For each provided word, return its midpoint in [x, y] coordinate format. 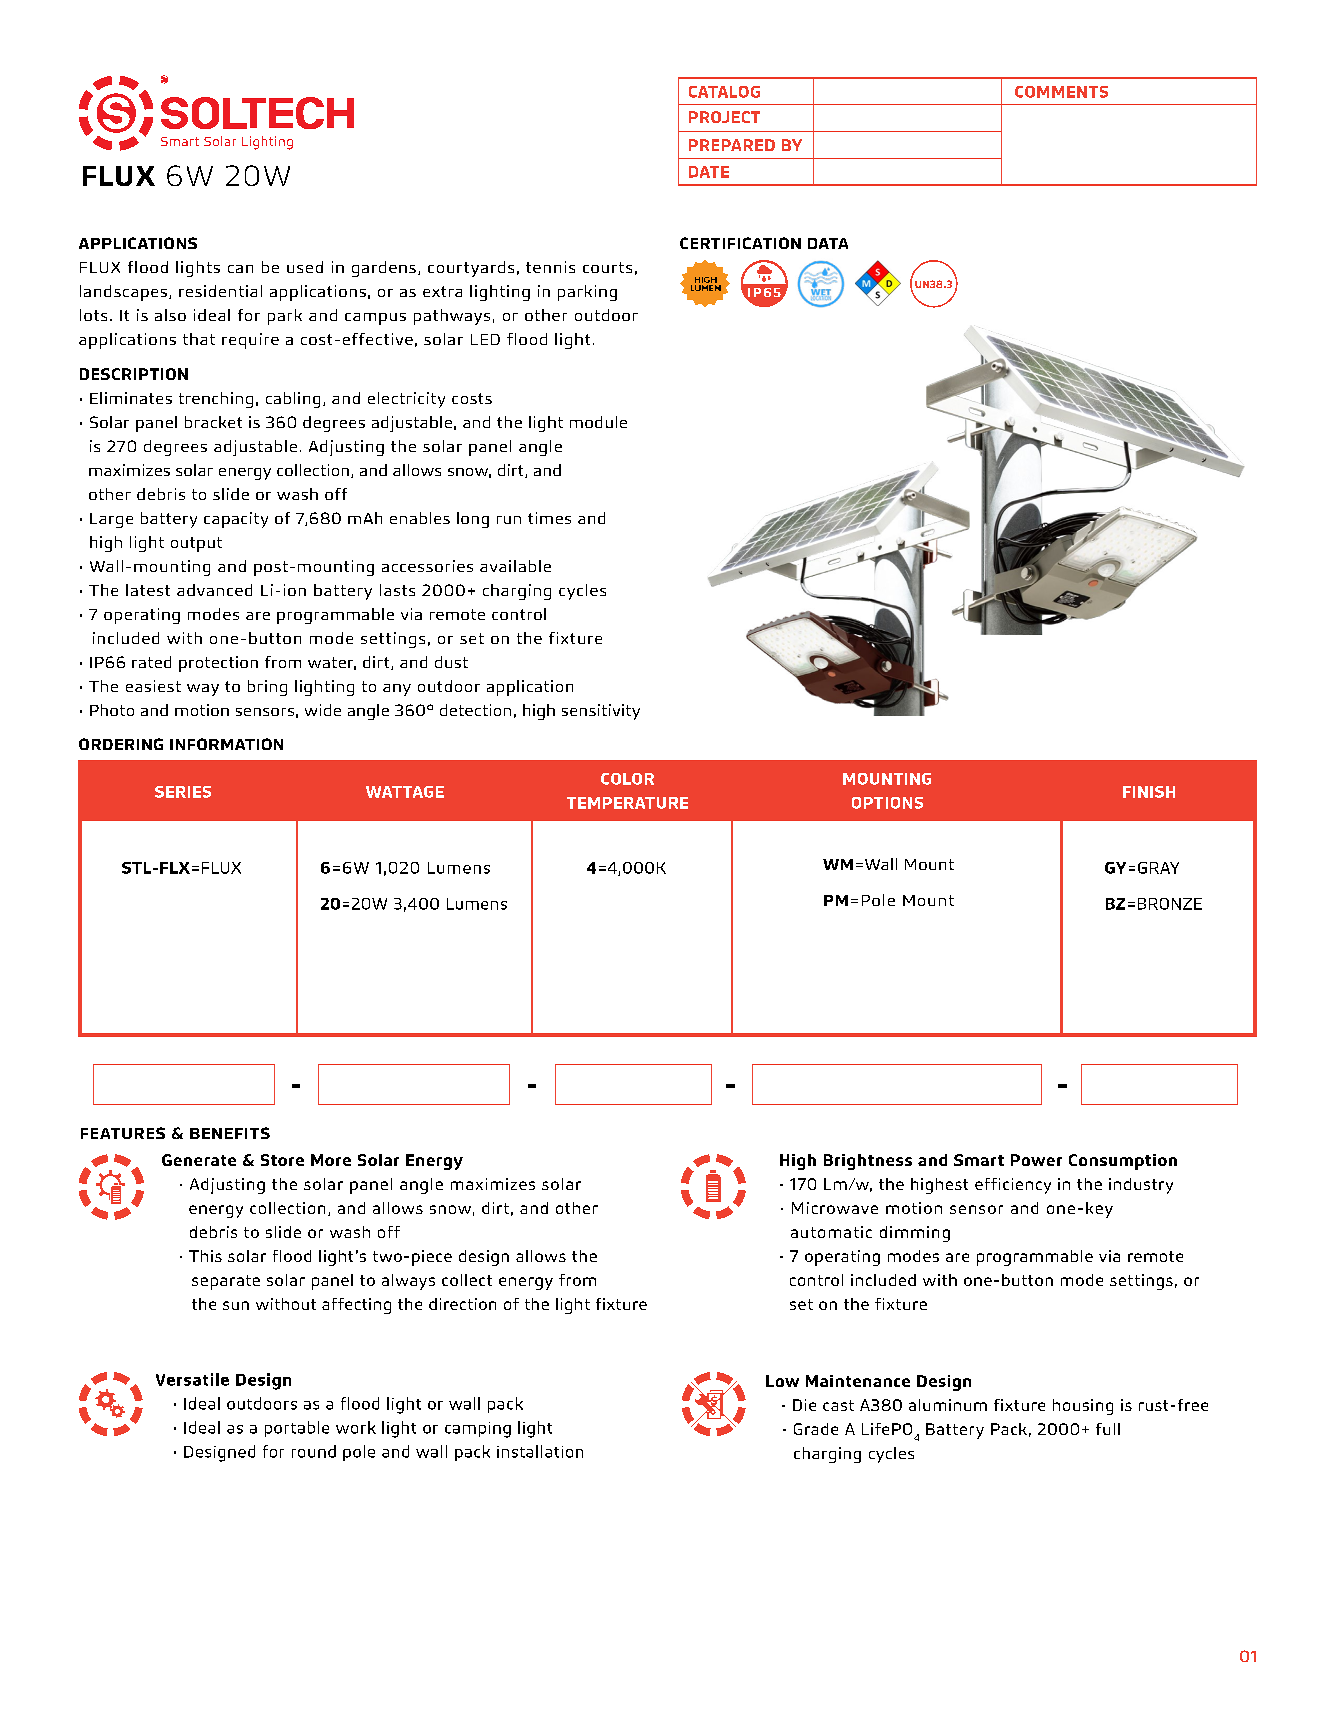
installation [540, 1451]
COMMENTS [1061, 92]
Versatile [192, 1379]
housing [1083, 1407]
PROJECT [724, 117]
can [240, 269]
